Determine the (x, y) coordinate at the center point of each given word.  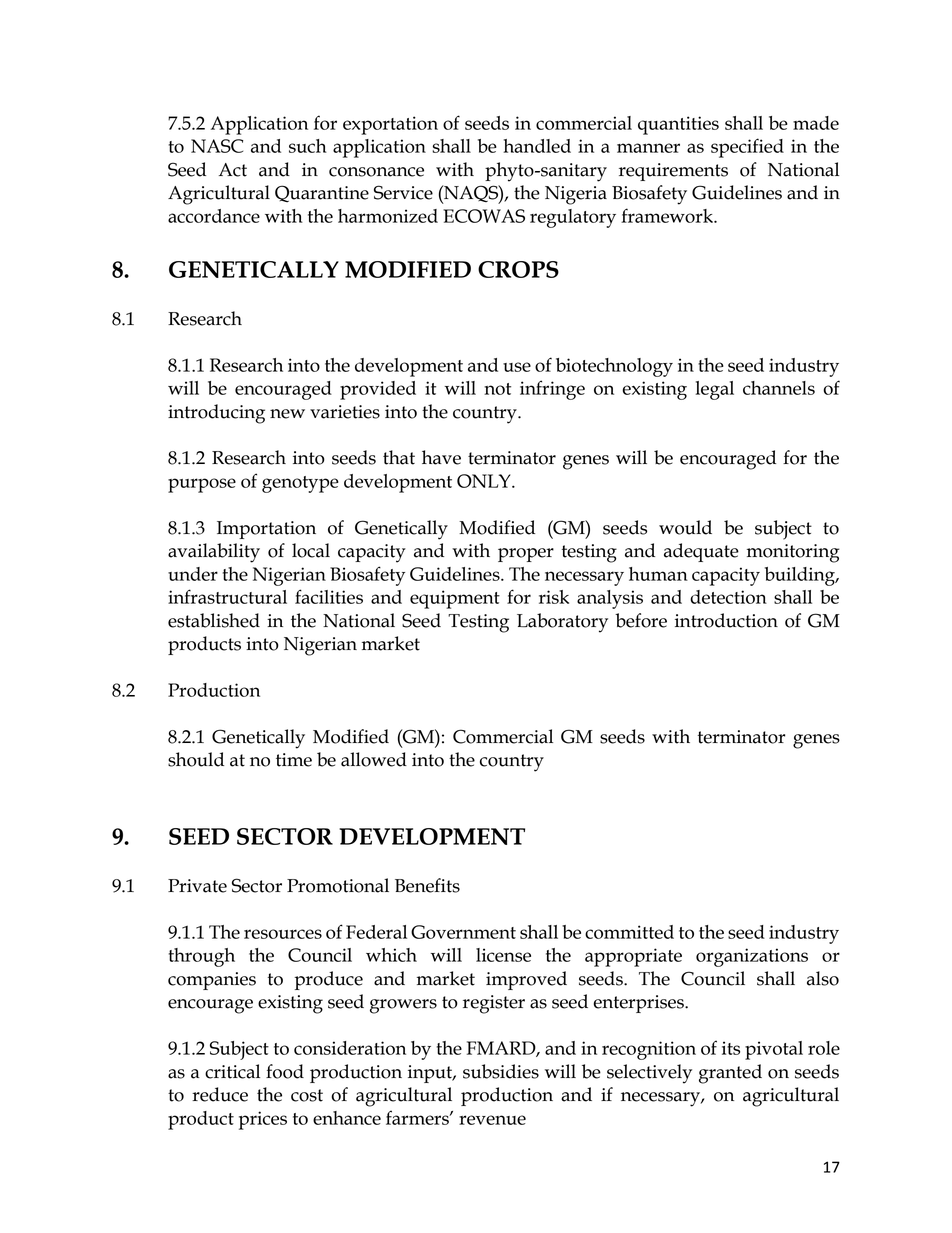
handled (537, 146)
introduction (726, 620)
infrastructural (227, 596)
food (285, 1071)
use (517, 367)
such (308, 146)
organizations (752, 957)
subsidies (501, 1071)
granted (730, 1074)
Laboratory (562, 623)
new (287, 414)
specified (747, 148)
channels (779, 388)
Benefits (427, 885)
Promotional (338, 885)
